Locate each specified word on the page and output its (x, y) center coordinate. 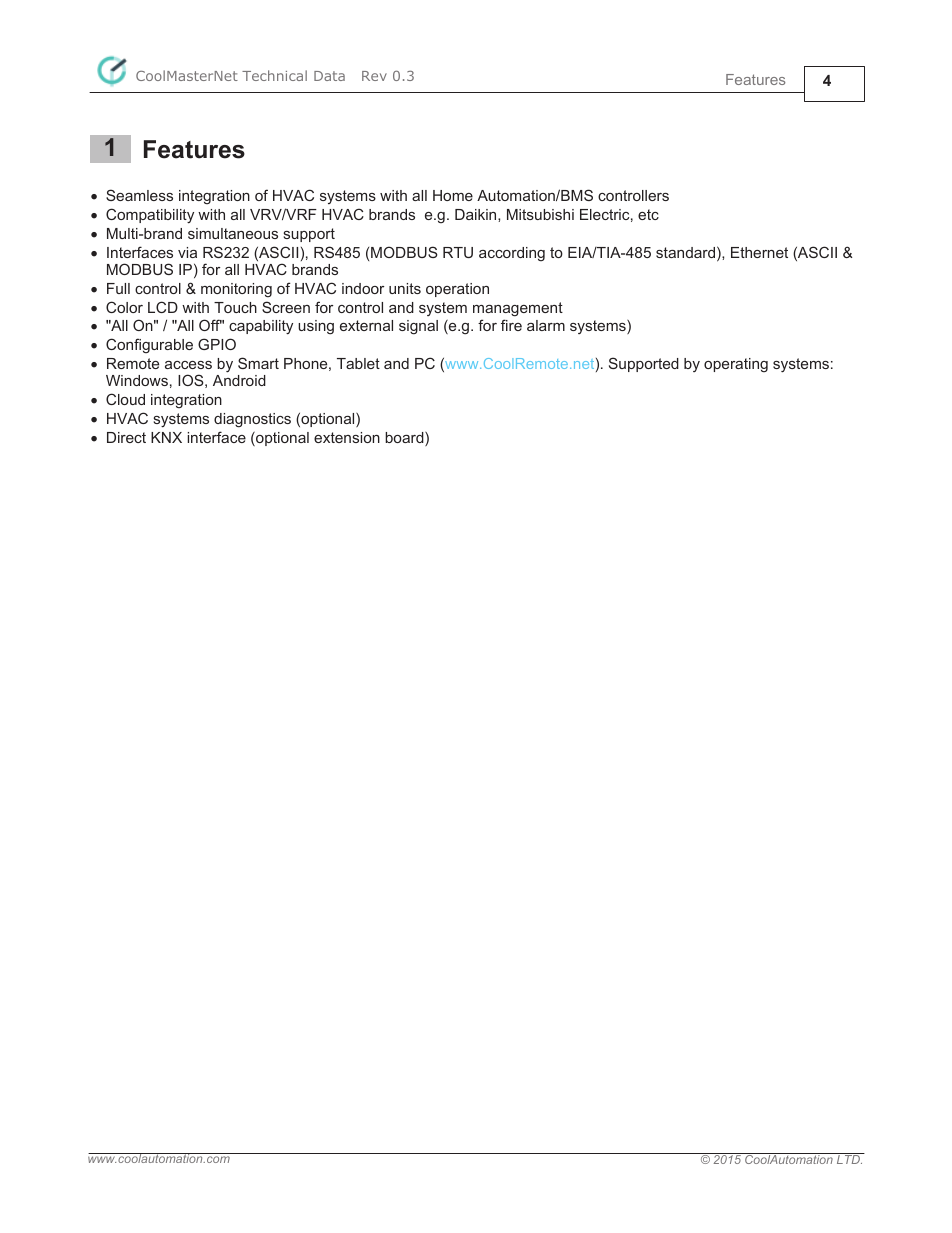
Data (329, 76)
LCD (163, 307)
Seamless (139, 195)
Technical (274, 75)
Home (453, 195)
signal (418, 327)
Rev (374, 76)
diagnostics (252, 420)
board (405, 439)
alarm (546, 325)
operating (736, 365)
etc (648, 214)
